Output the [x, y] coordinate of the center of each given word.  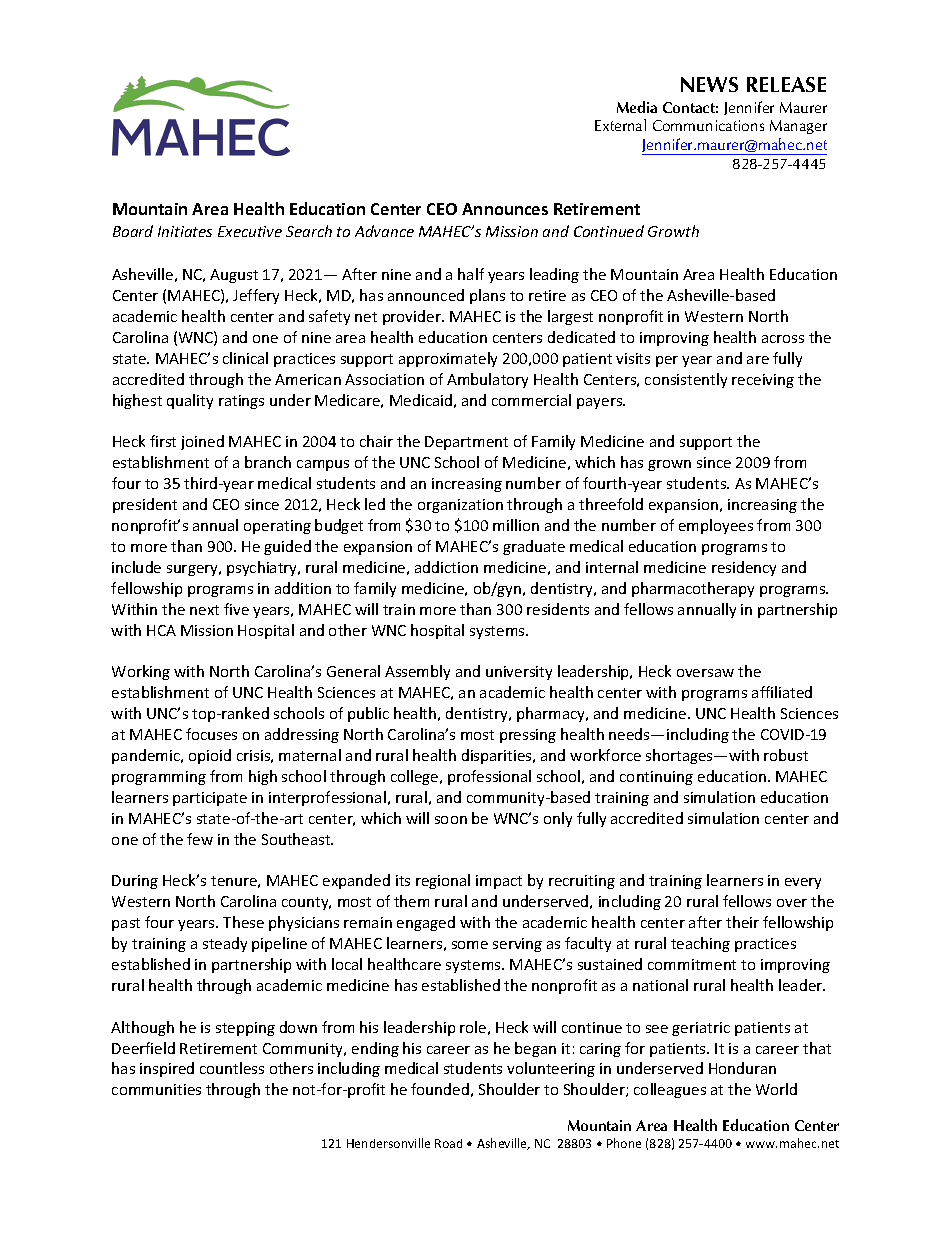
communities [156, 1089]
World [776, 1089]
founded [440, 1089]
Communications [708, 125]
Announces [505, 209]
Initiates [185, 231]
